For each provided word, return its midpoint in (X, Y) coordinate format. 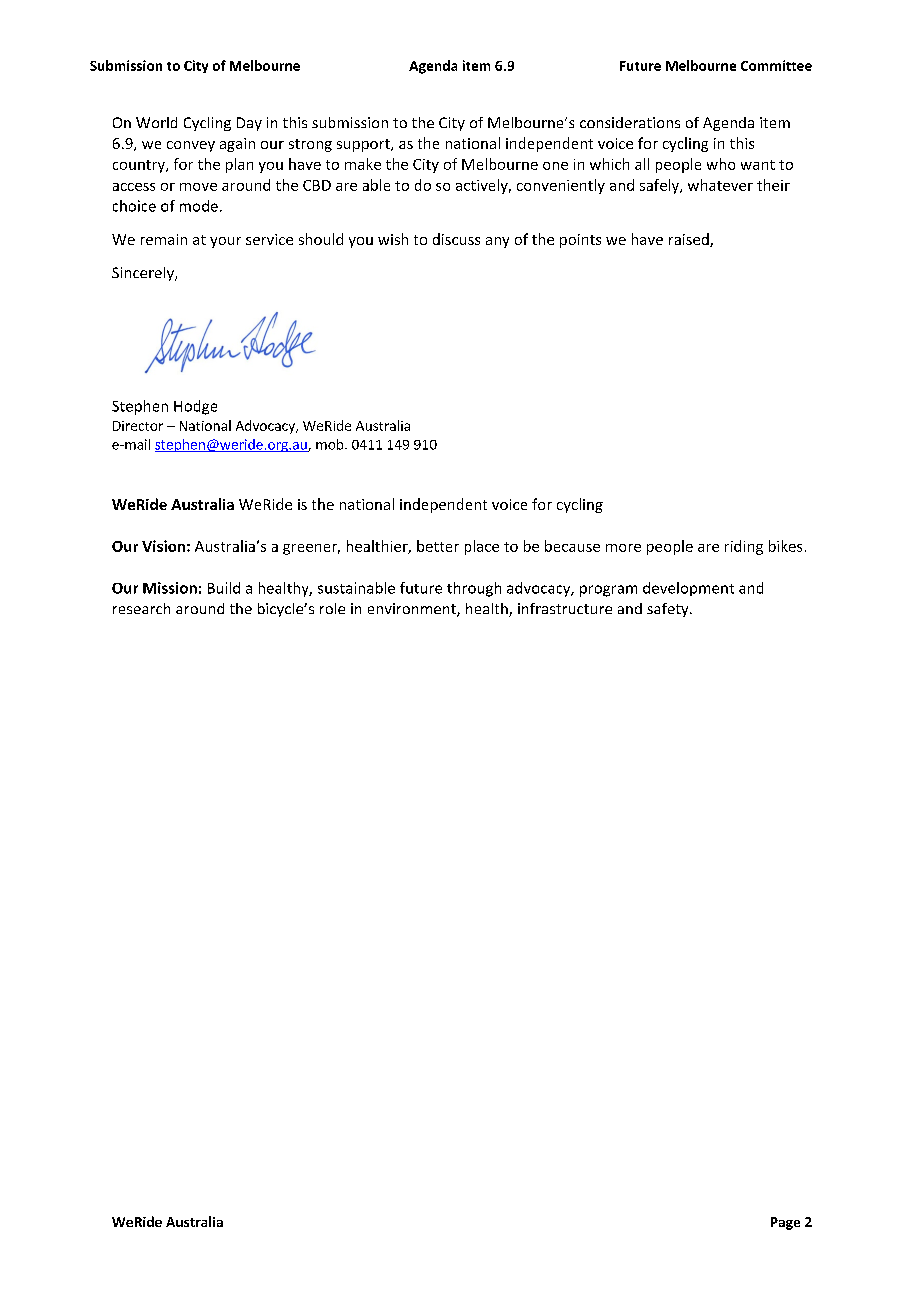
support (364, 145)
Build (224, 588)
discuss (456, 239)
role (332, 608)
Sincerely (144, 274)
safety (669, 610)
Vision (163, 546)
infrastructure (565, 608)
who (721, 164)
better (438, 546)
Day (249, 124)
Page (785, 1223)
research (141, 608)
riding (744, 547)
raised (690, 240)
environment (413, 610)
